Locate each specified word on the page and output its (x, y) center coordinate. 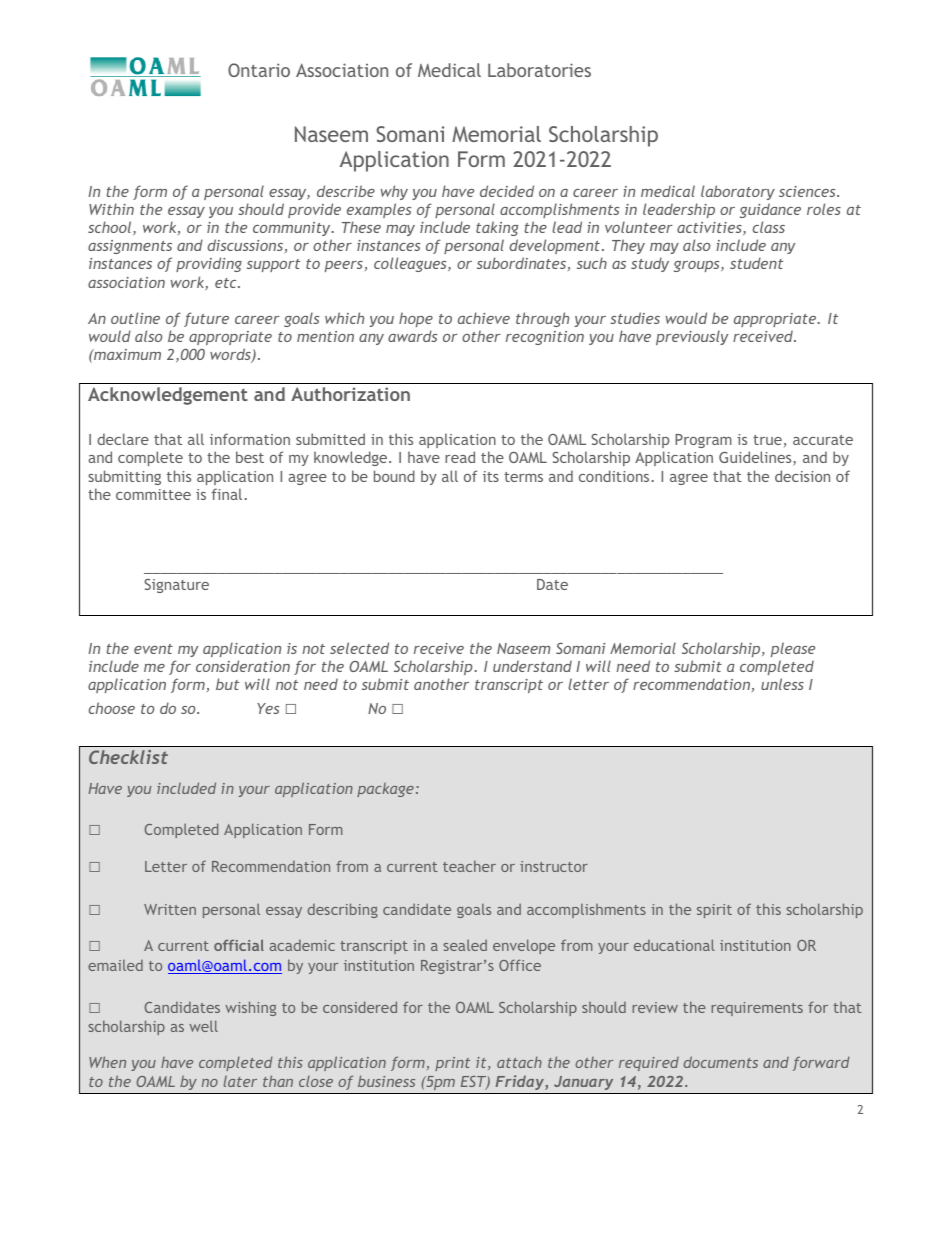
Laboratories (539, 70)
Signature (176, 586)
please (793, 649)
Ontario (259, 70)
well (203, 1026)
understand (532, 666)
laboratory (738, 192)
